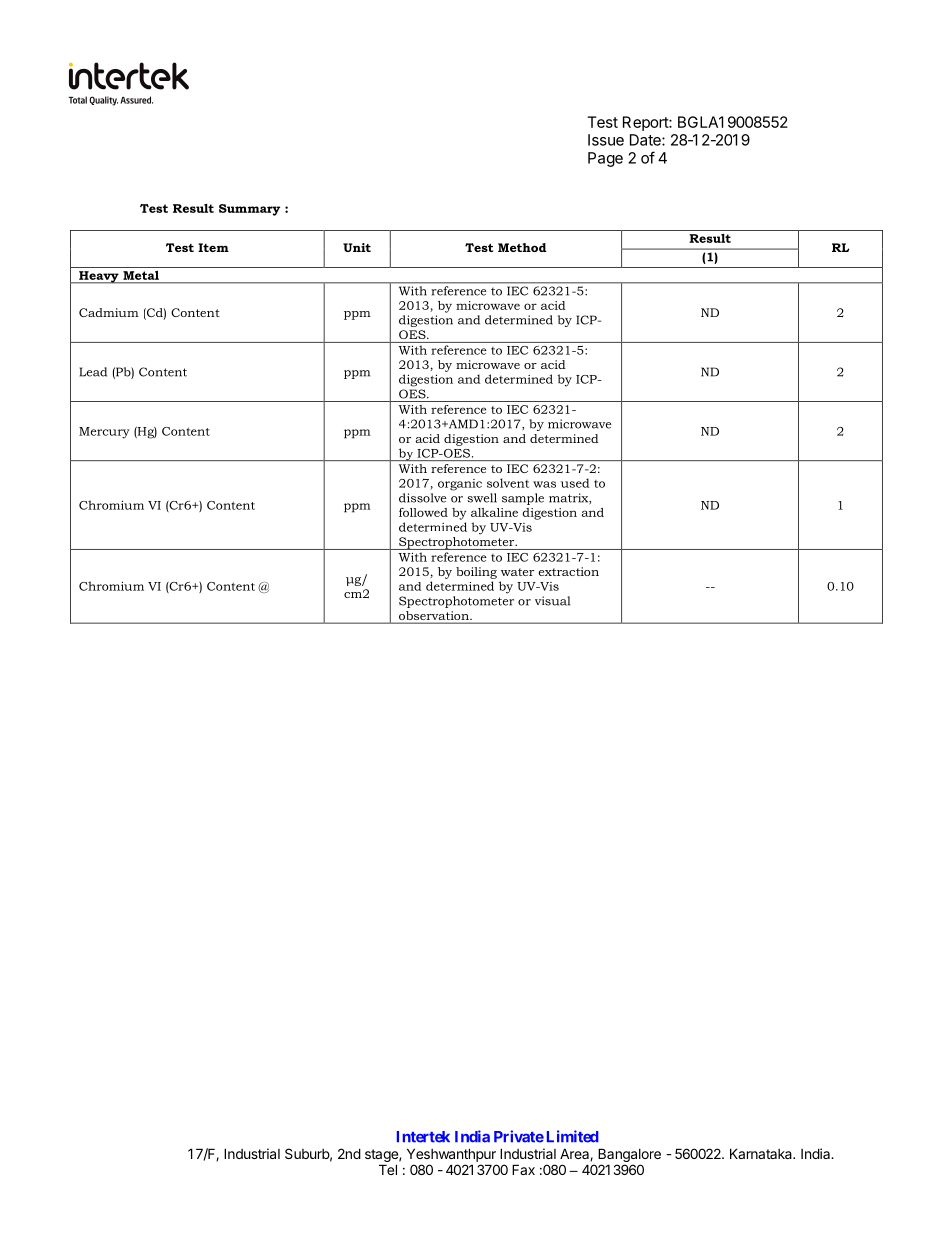 The height and width of the page is (1233, 952). I want to click on visual, so click(552, 601).
